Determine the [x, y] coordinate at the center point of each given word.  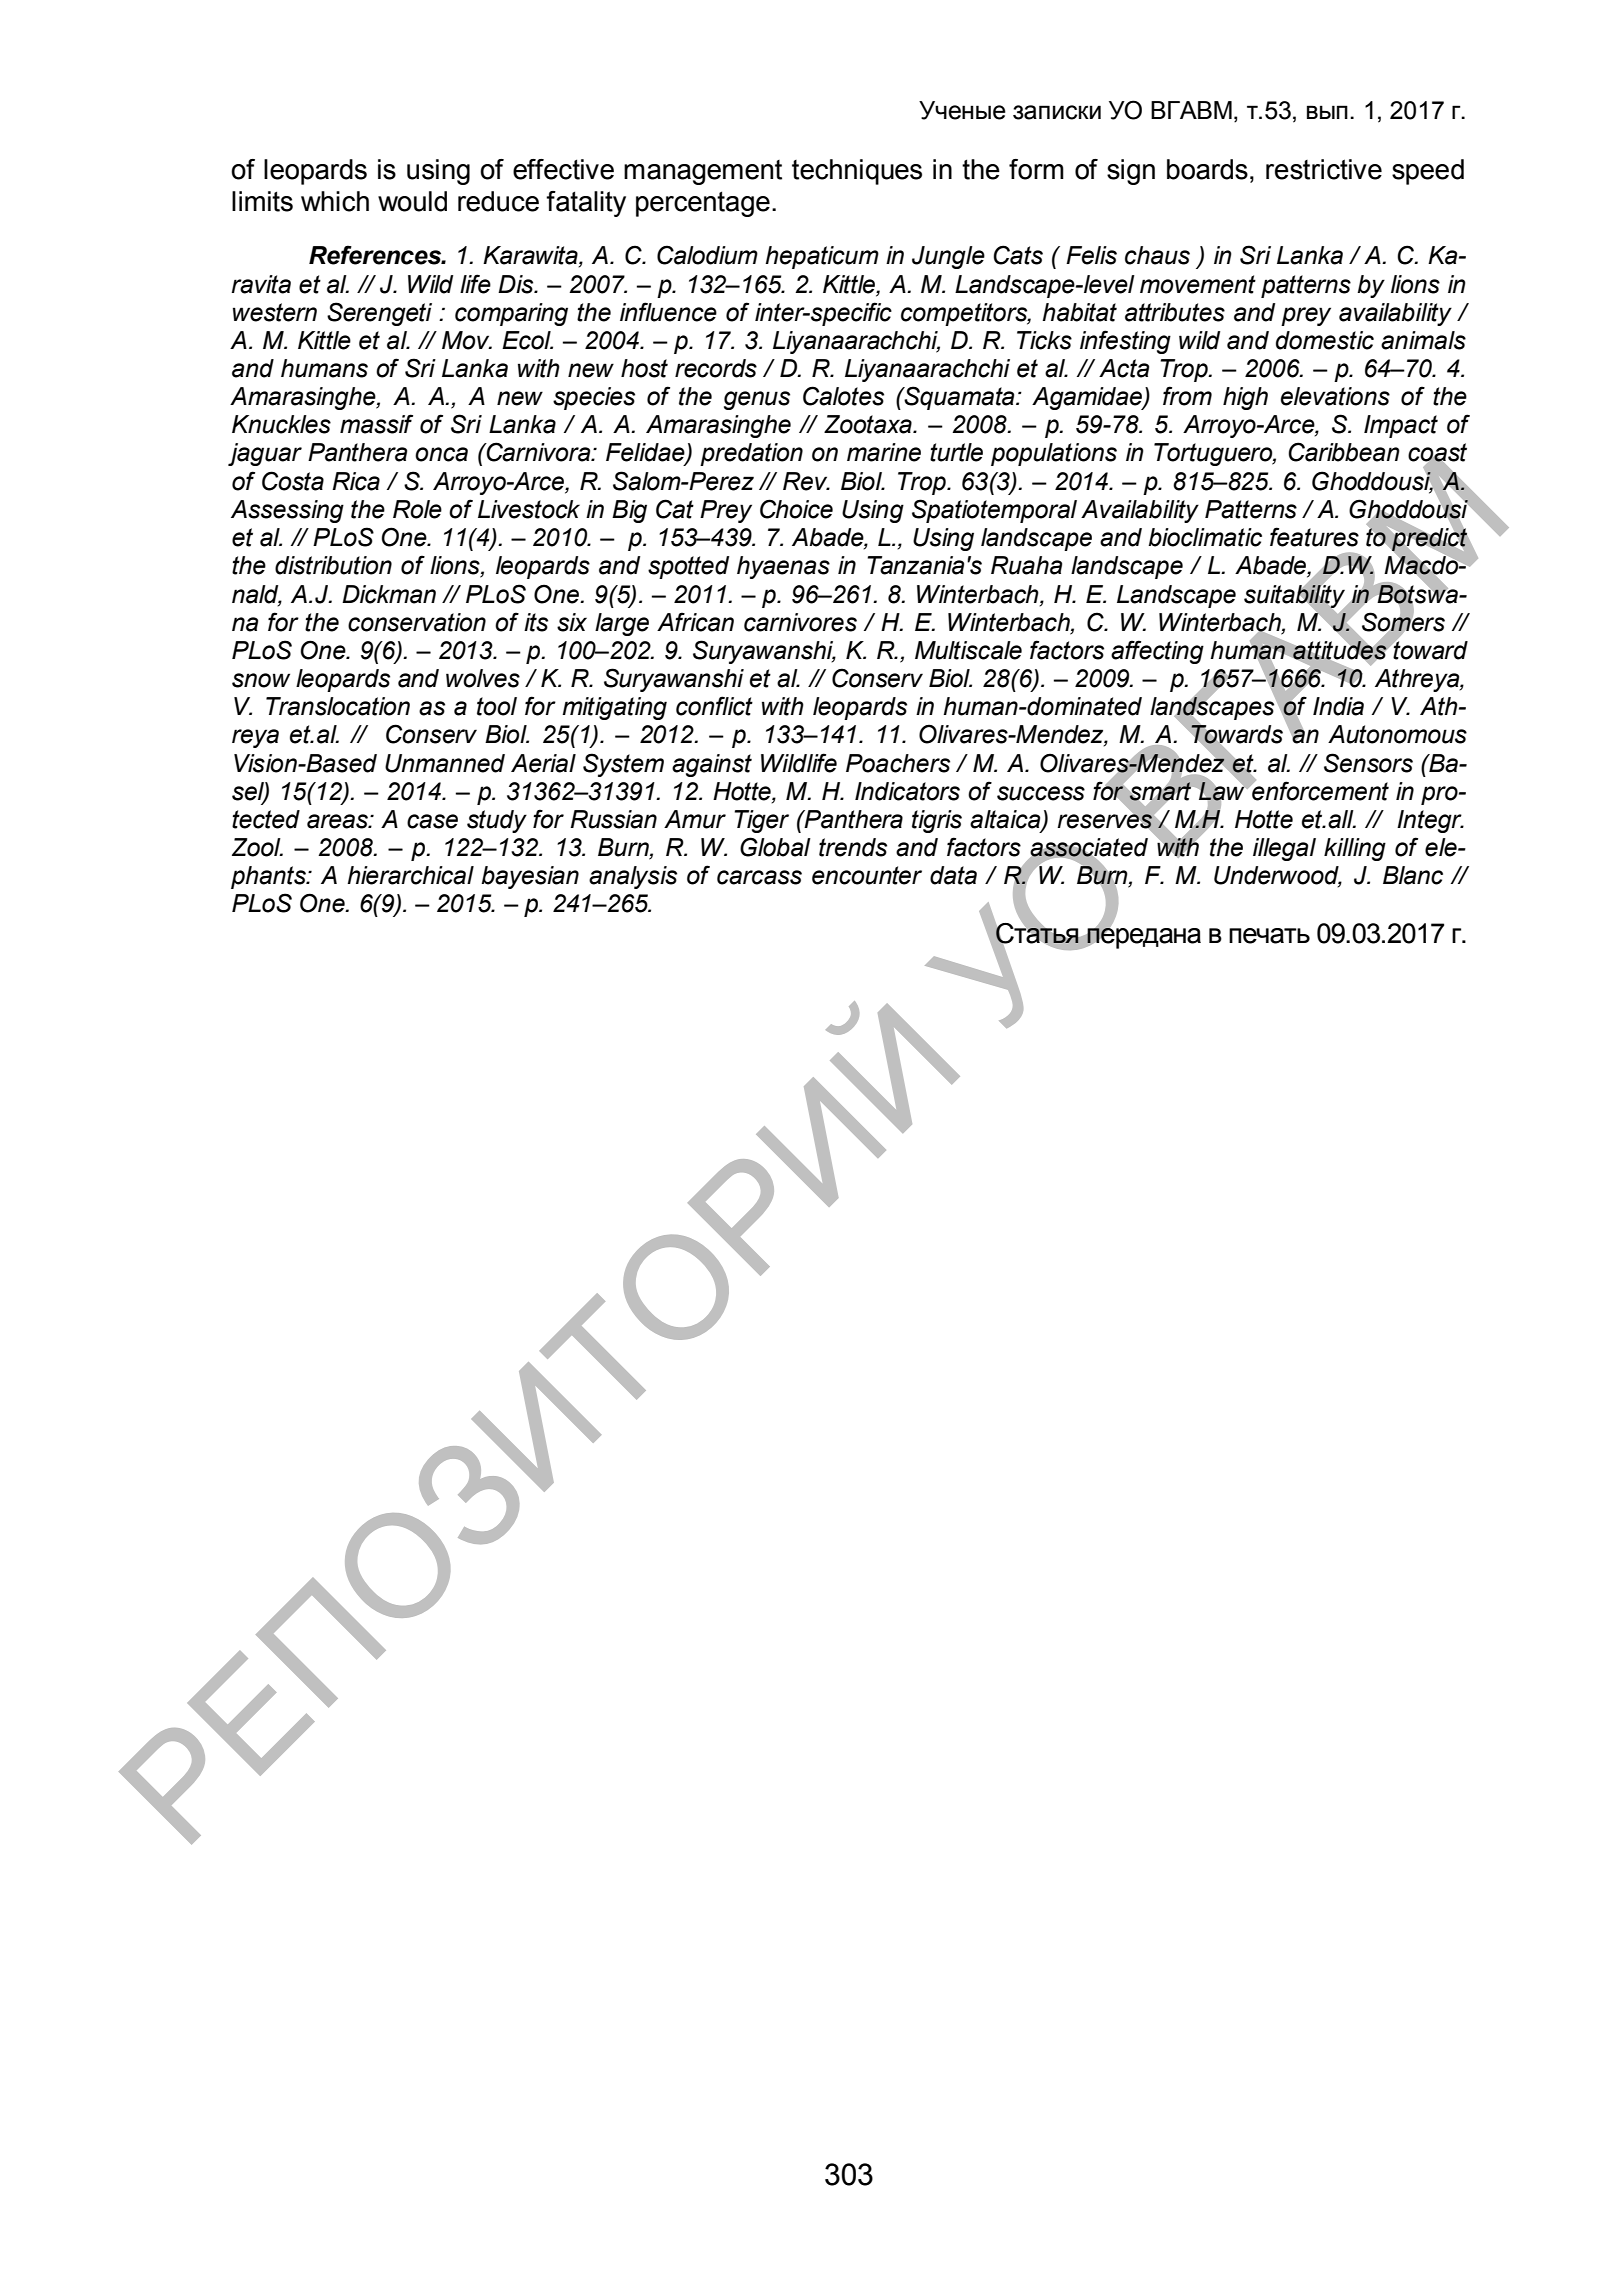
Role [417, 509]
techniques [857, 172]
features [1314, 537]
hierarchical [410, 875]
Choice [796, 509]
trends [853, 847]
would [412, 201]
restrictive [1324, 169]
